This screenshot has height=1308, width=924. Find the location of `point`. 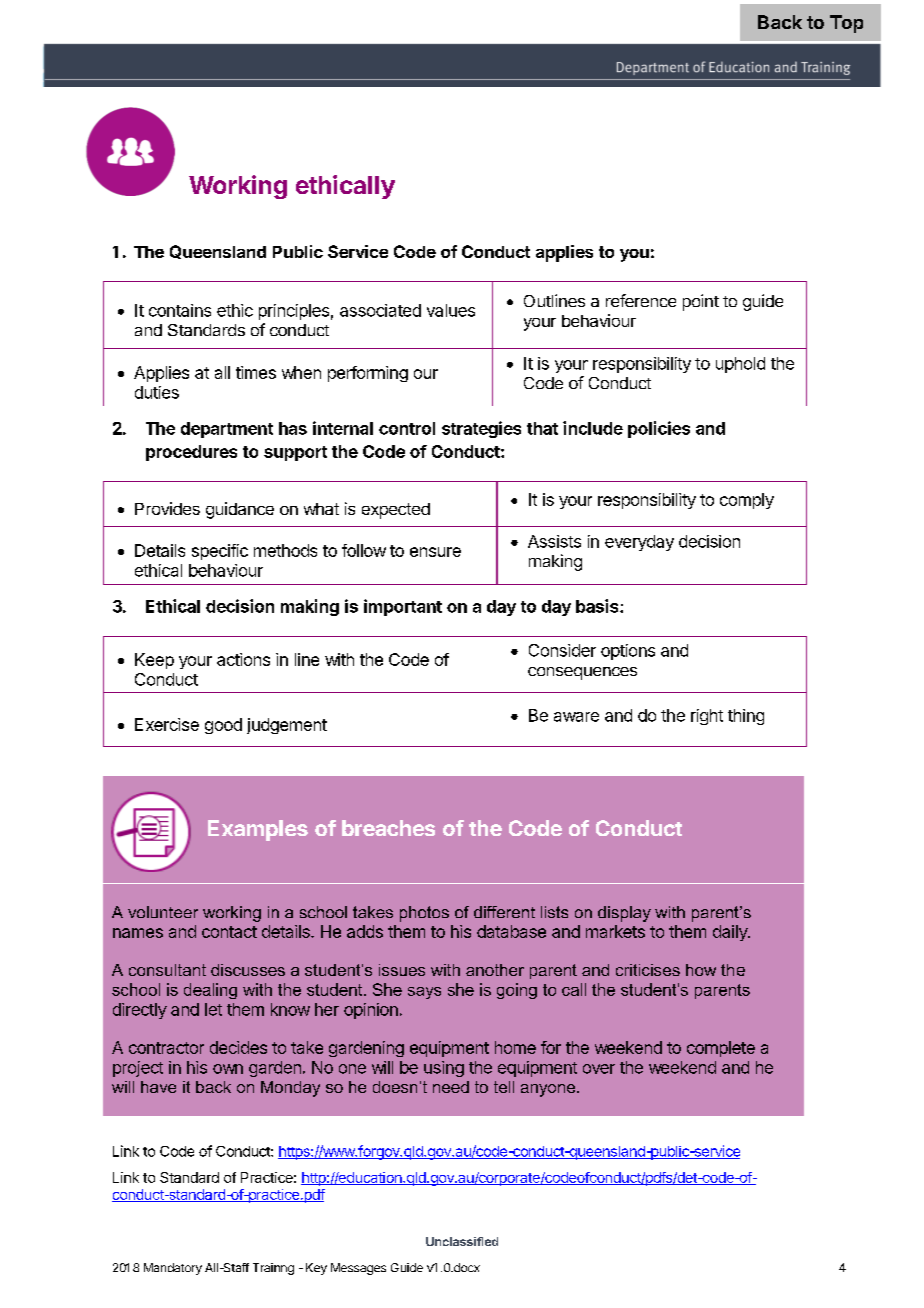

point is located at coordinates (701, 302).
